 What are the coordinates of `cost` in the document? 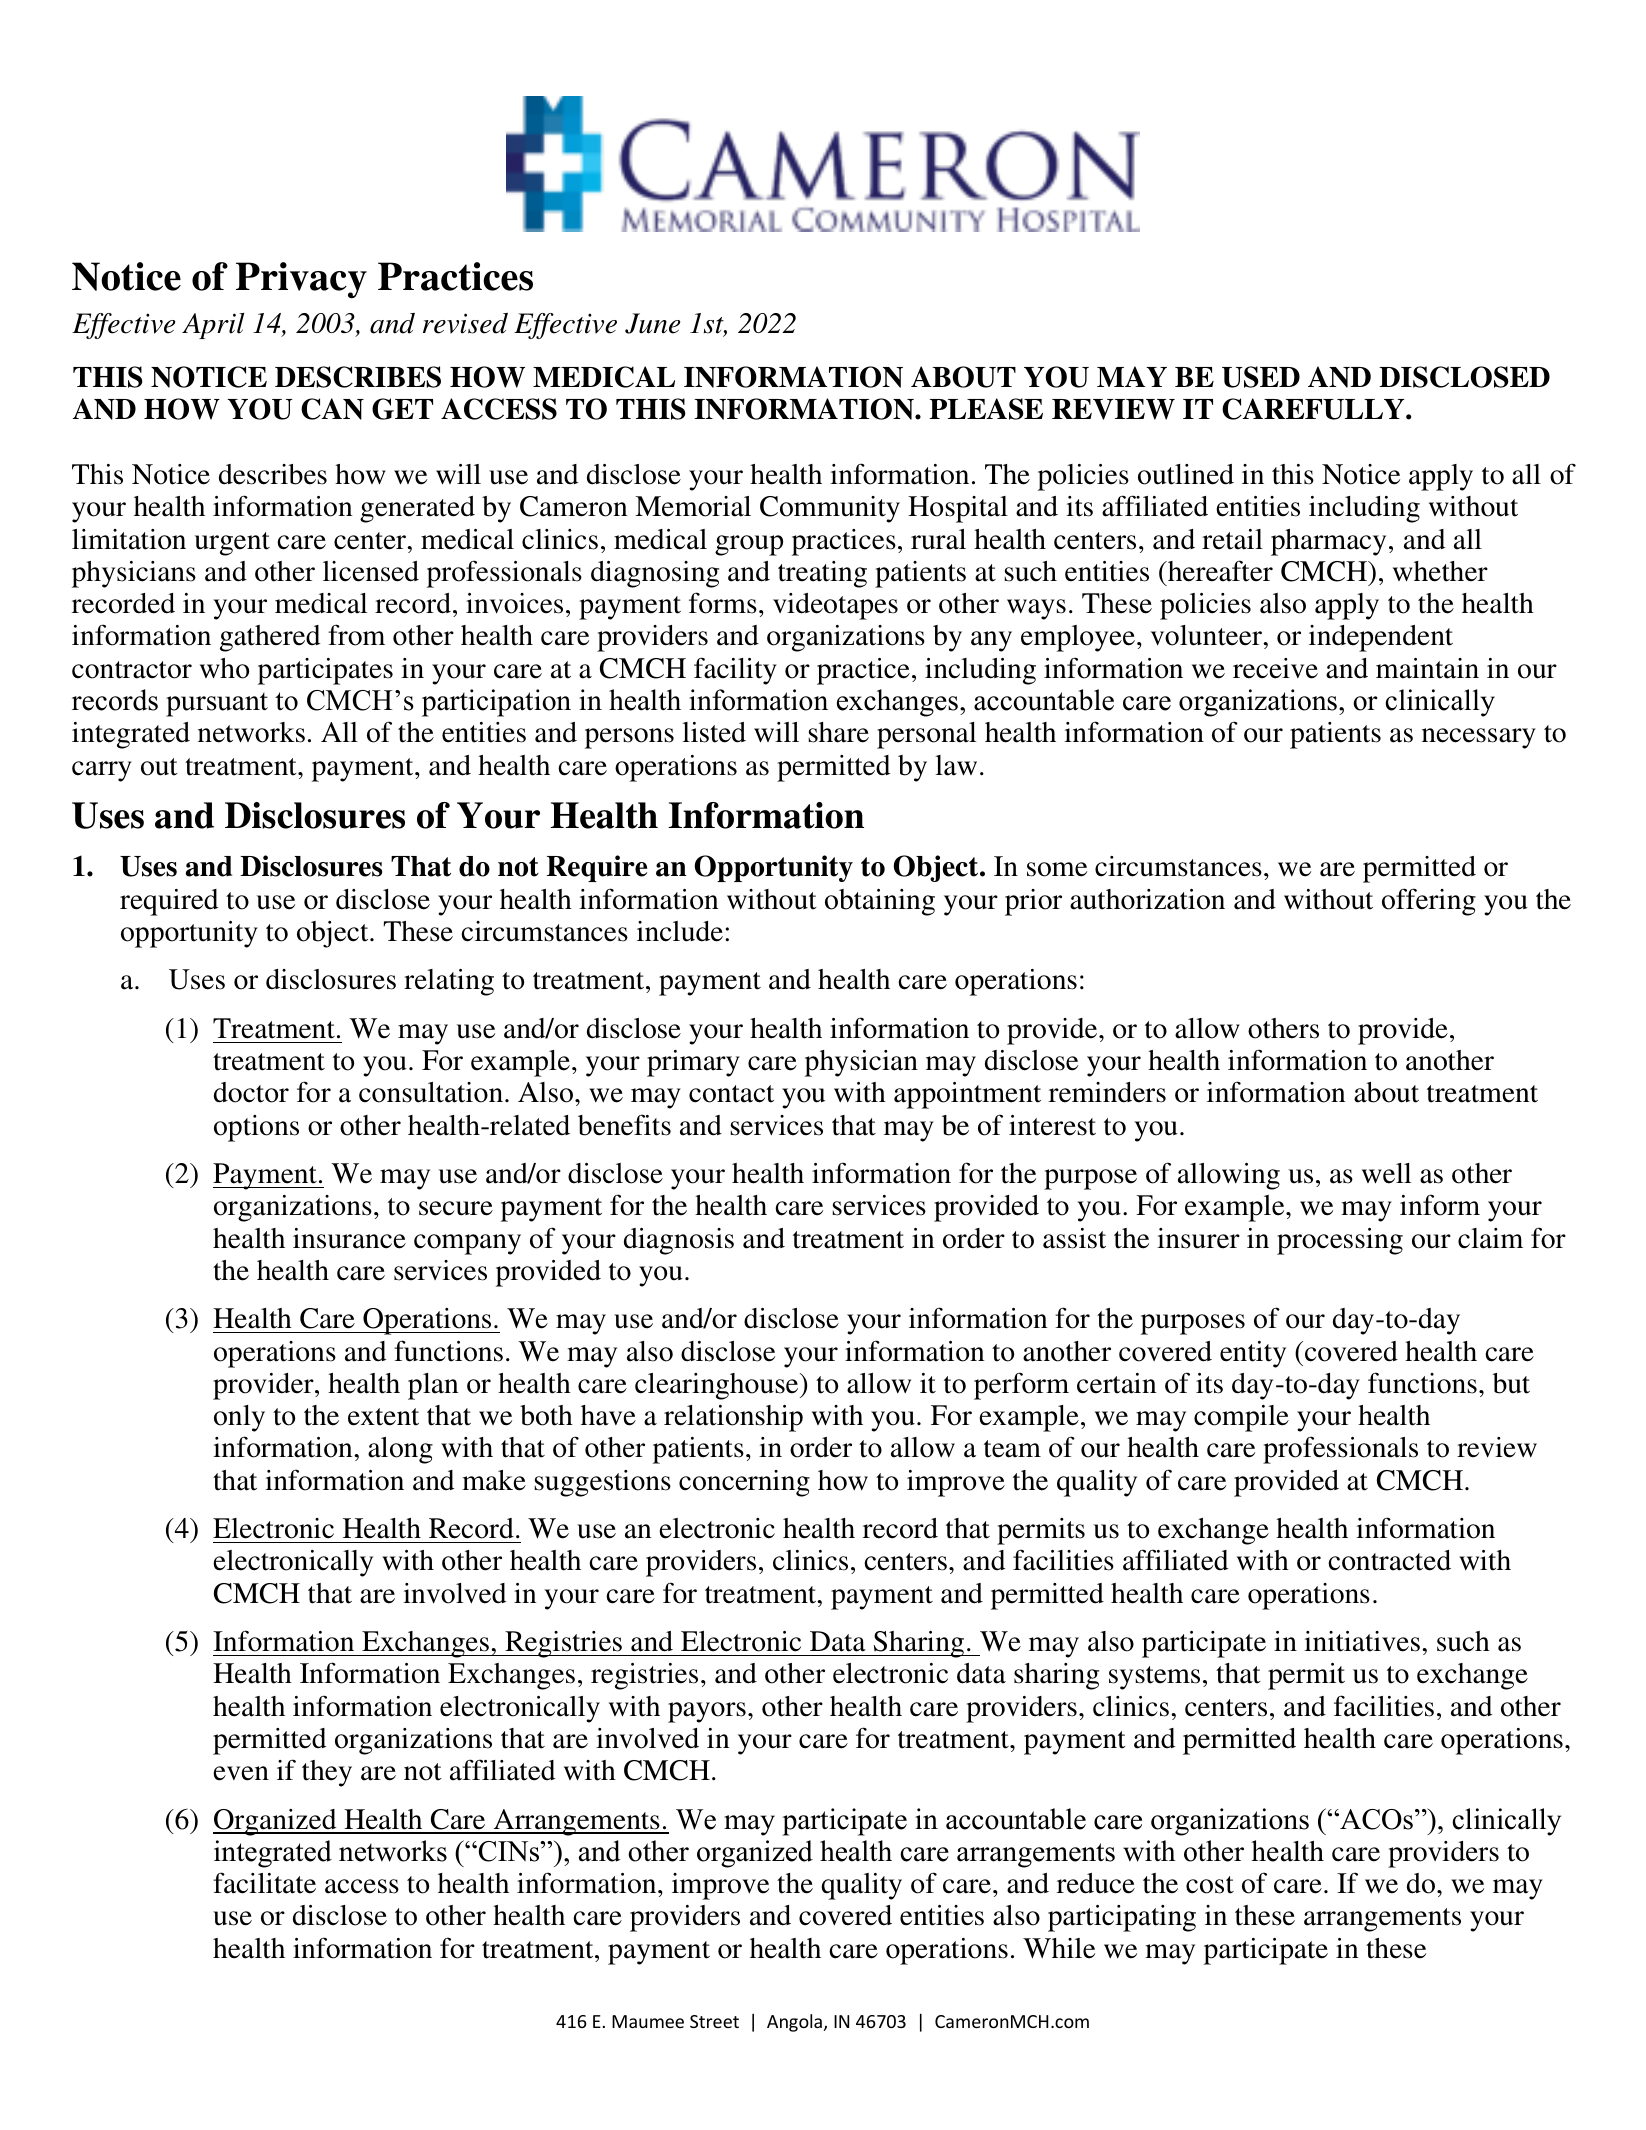 It's located at (1210, 1885).
